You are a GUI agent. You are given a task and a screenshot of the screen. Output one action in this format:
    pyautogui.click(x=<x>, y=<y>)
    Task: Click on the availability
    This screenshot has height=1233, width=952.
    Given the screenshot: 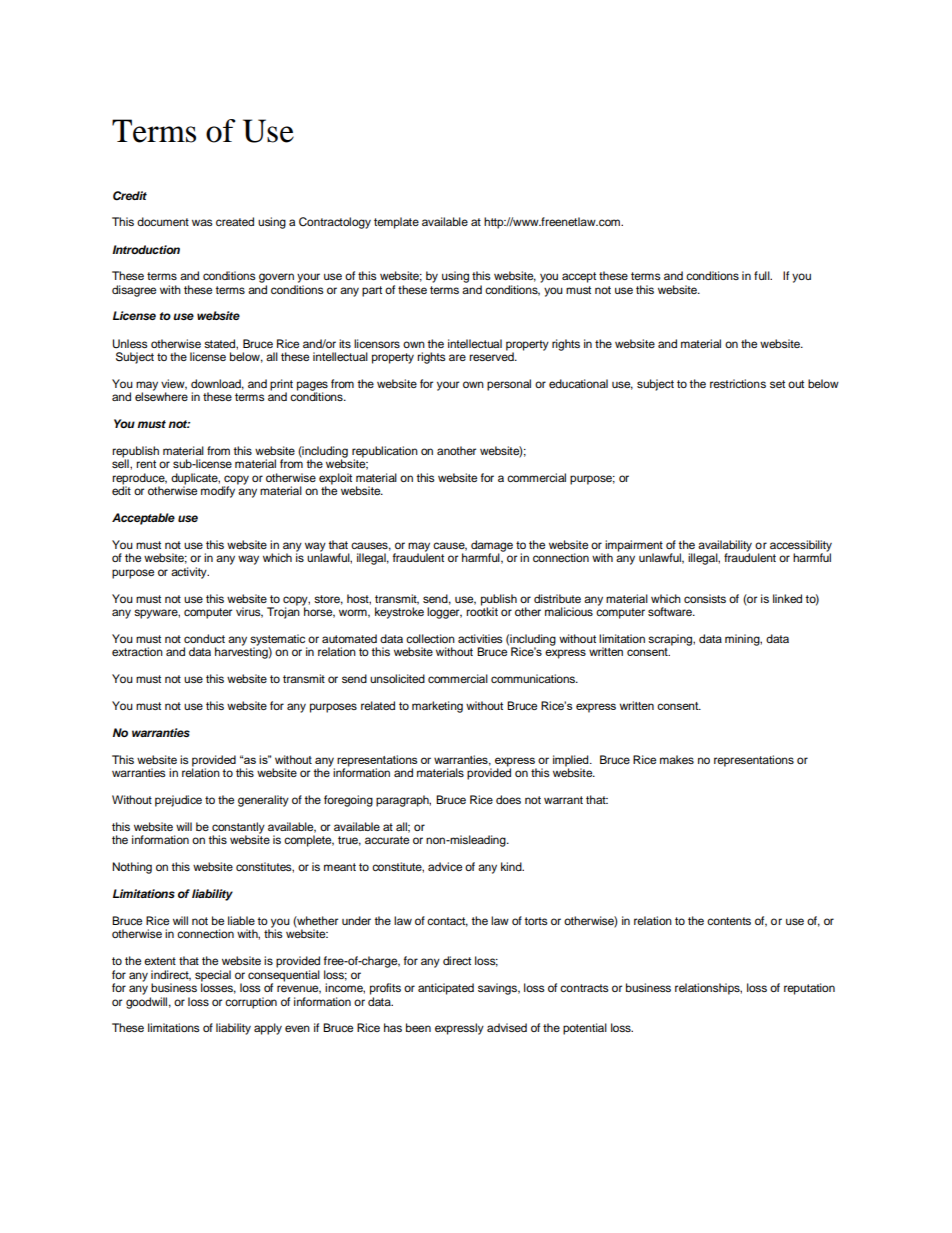 What is the action you would take?
    pyautogui.click(x=725, y=547)
